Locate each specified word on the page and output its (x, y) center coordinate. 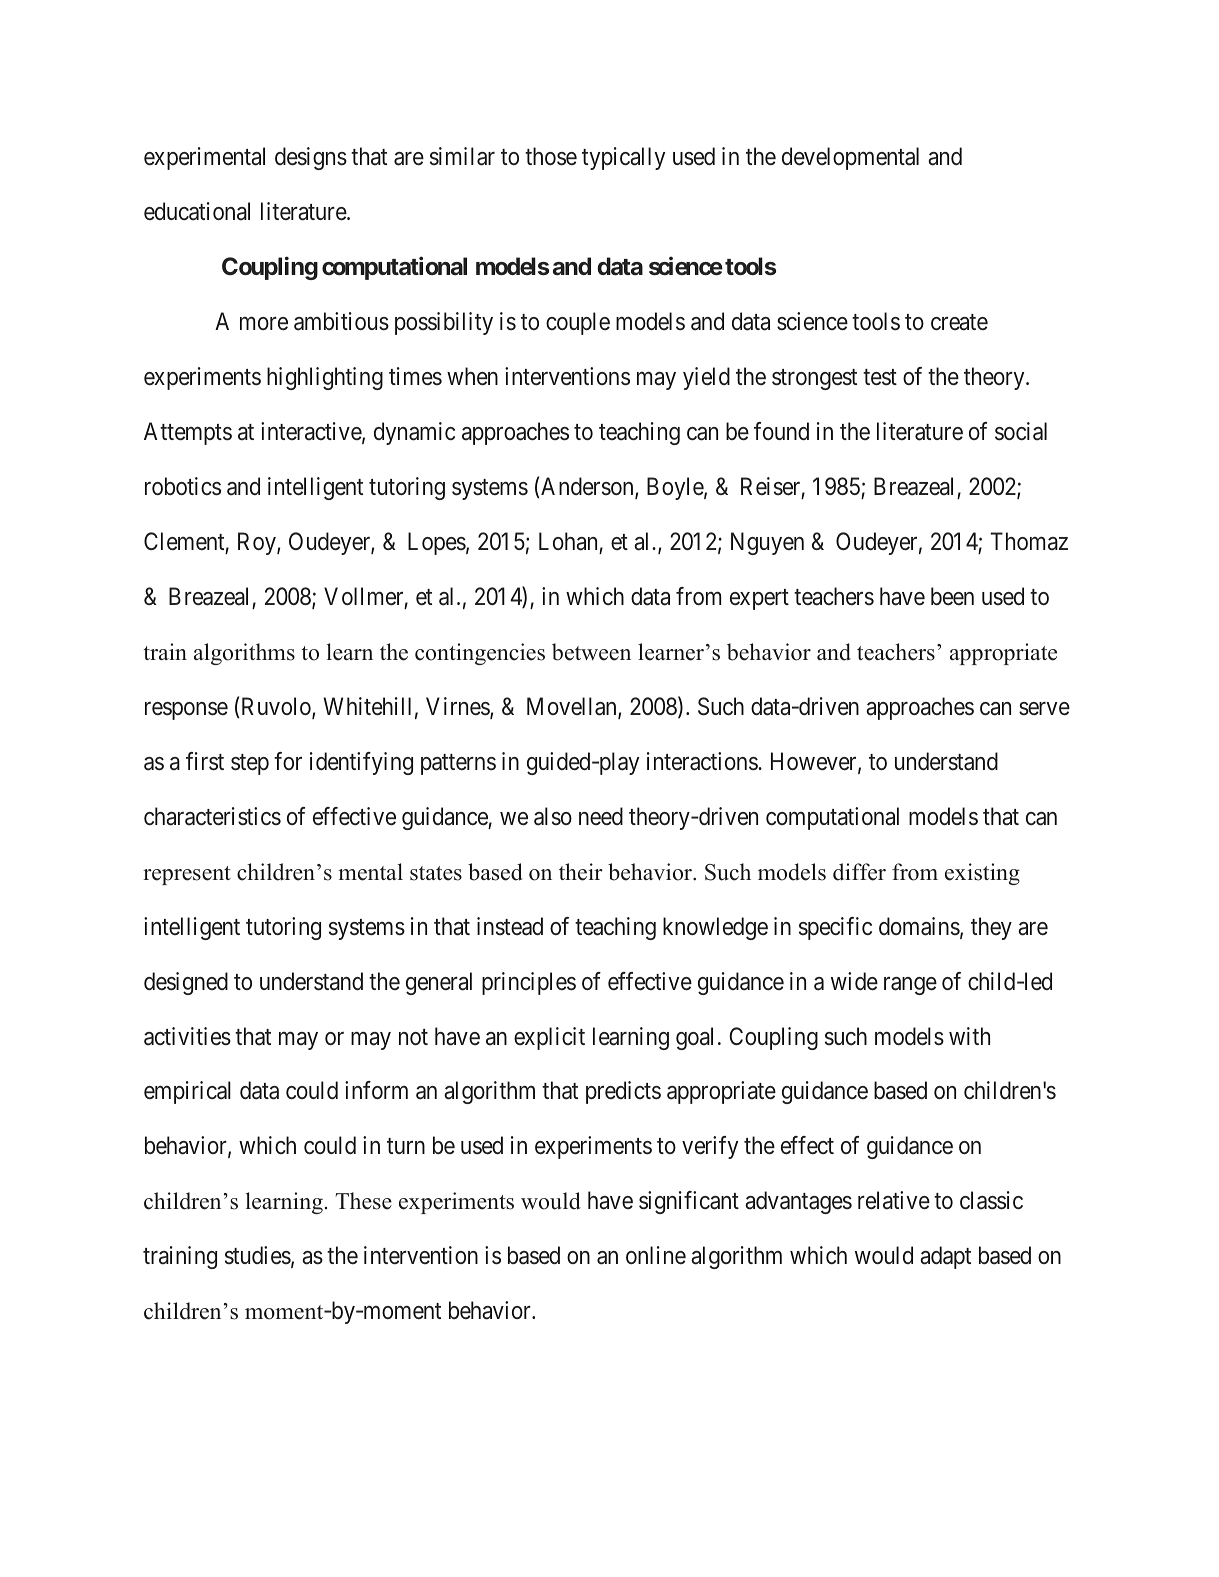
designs (311, 158)
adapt (945, 1257)
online (656, 1255)
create (959, 322)
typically (623, 158)
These (364, 1201)
